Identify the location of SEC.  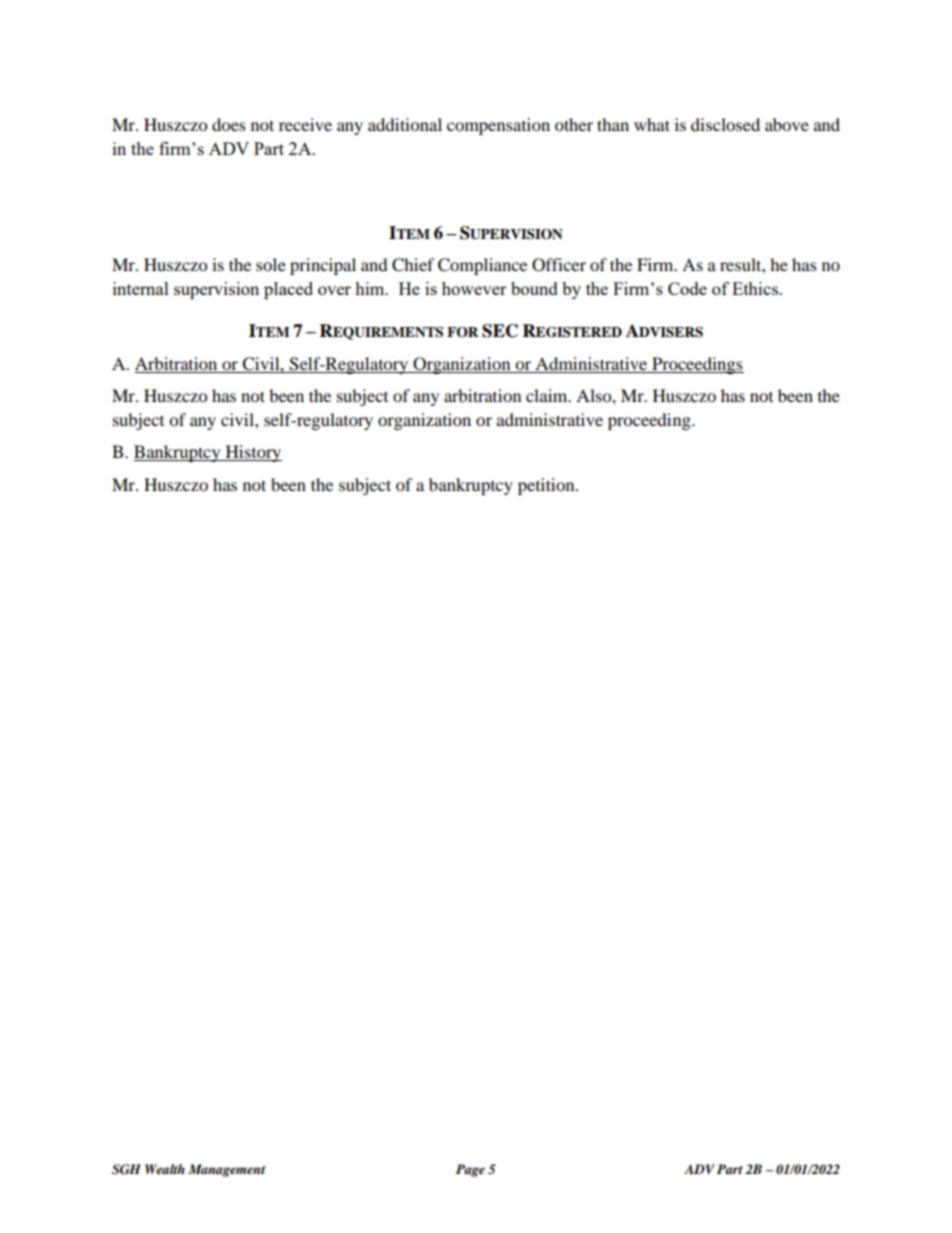
(500, 331).
